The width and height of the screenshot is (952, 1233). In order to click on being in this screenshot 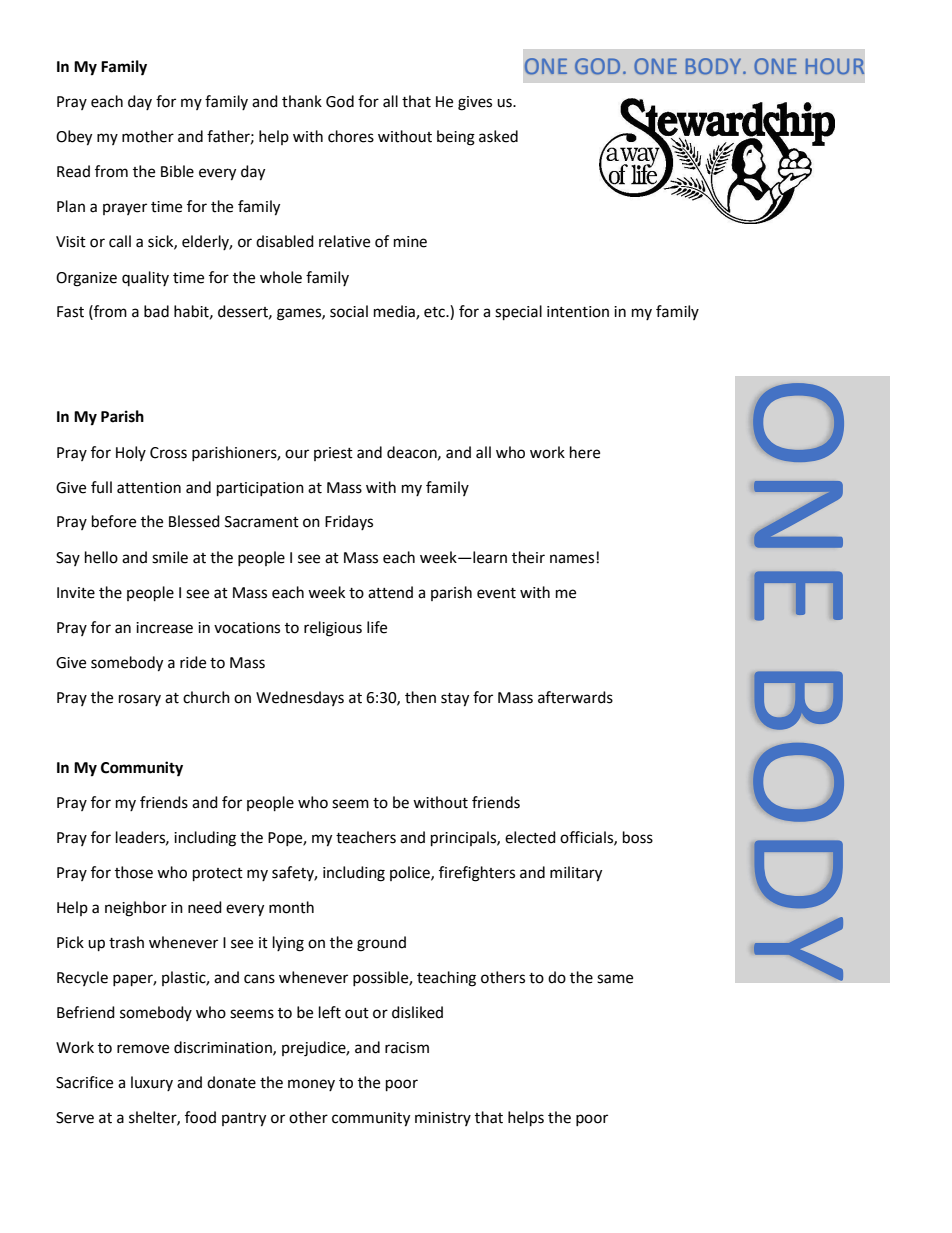, I will do `click(456, 138)`.
